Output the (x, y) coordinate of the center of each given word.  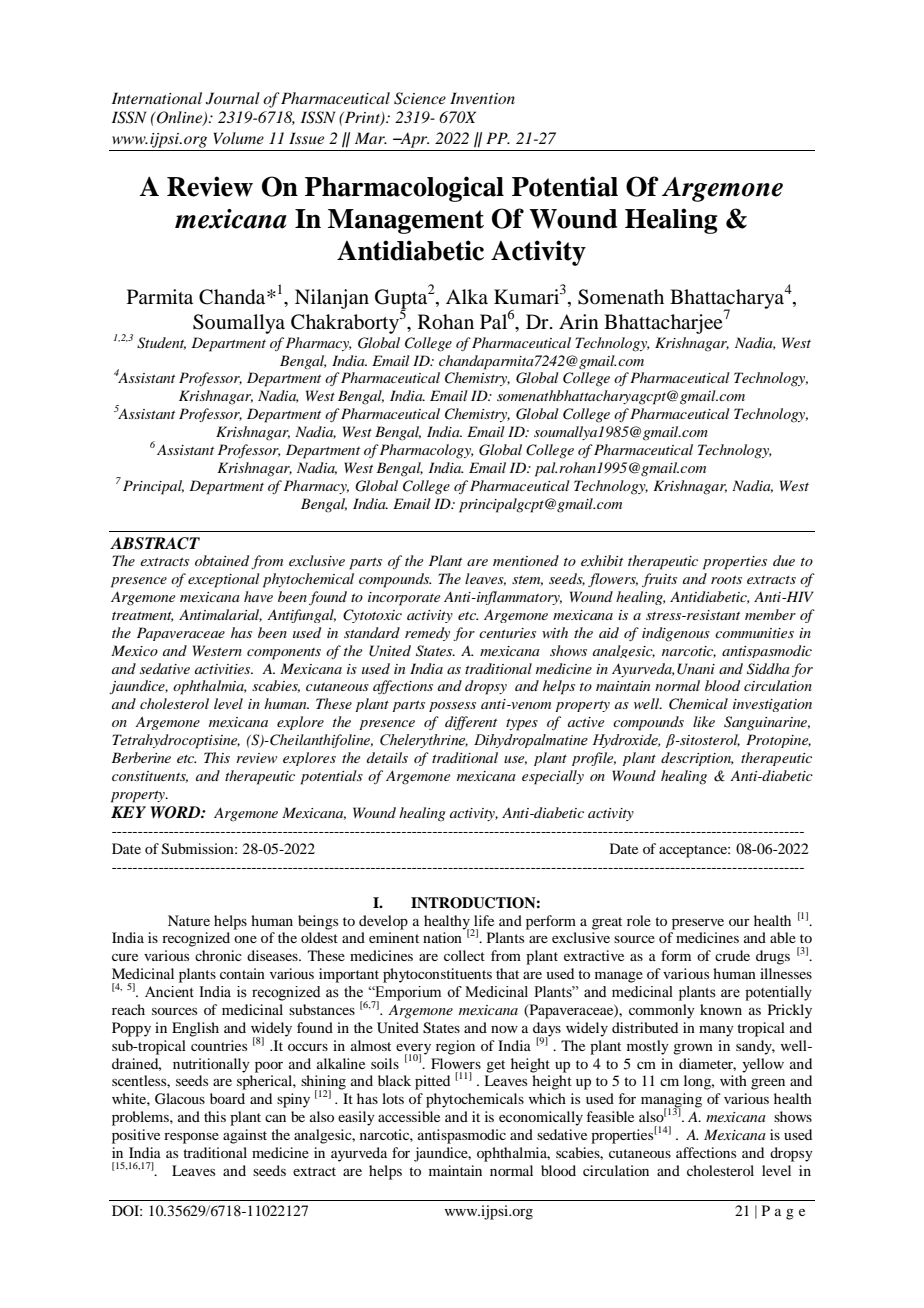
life (484, 920)
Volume (238, 138)
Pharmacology (427, 451)
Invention (482, 98)
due (784, 560)
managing (671, 1101)
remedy (427, 634)
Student (161, 343)
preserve (698, 924)
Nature (189, 920)
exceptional (224, 580)
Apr (413, 140)
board (227, 1098)
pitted (432, 1082)
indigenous (676, 634)
